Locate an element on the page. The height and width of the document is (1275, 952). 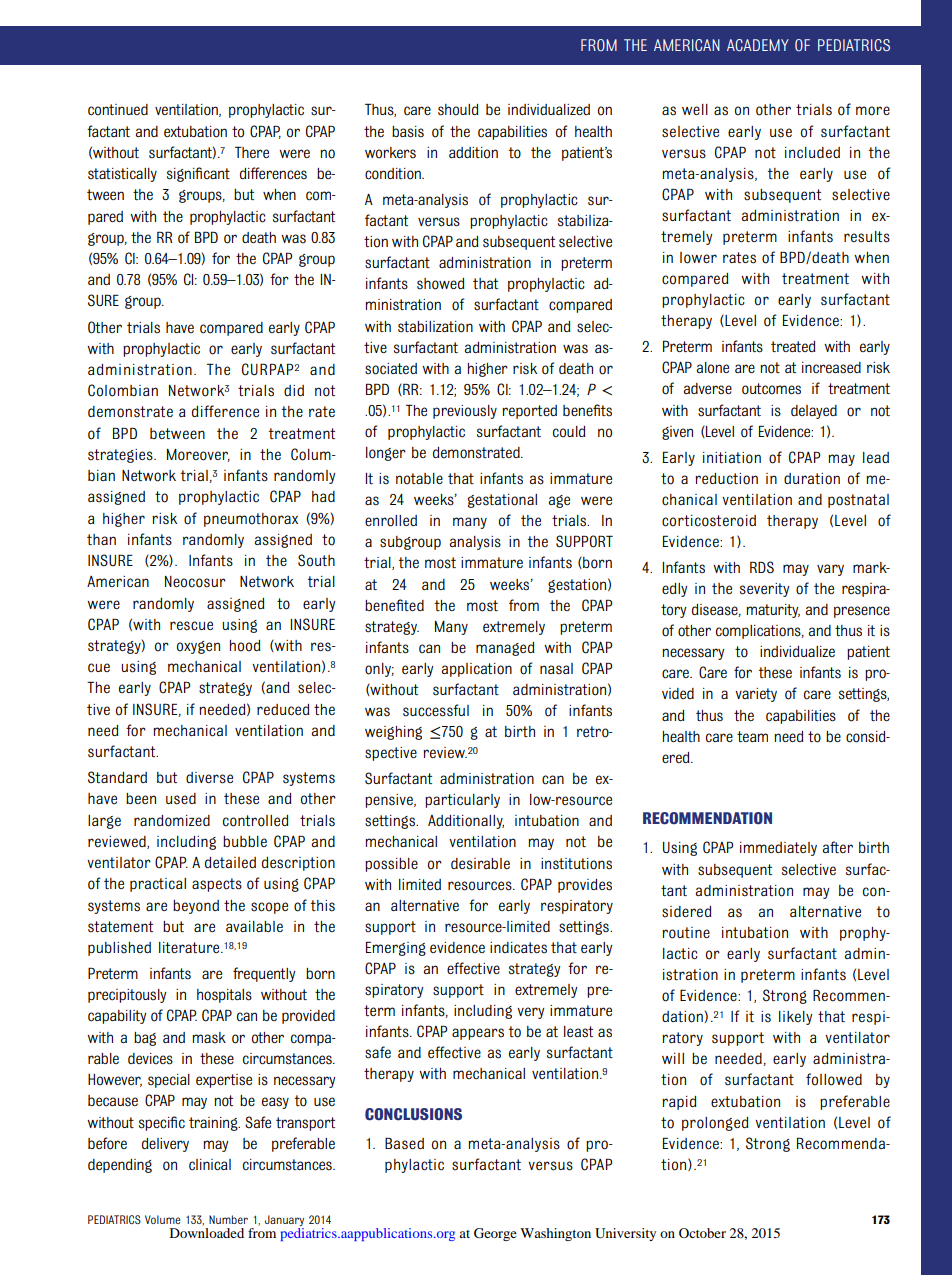
Volume is located at coordinates (162, 1219).
